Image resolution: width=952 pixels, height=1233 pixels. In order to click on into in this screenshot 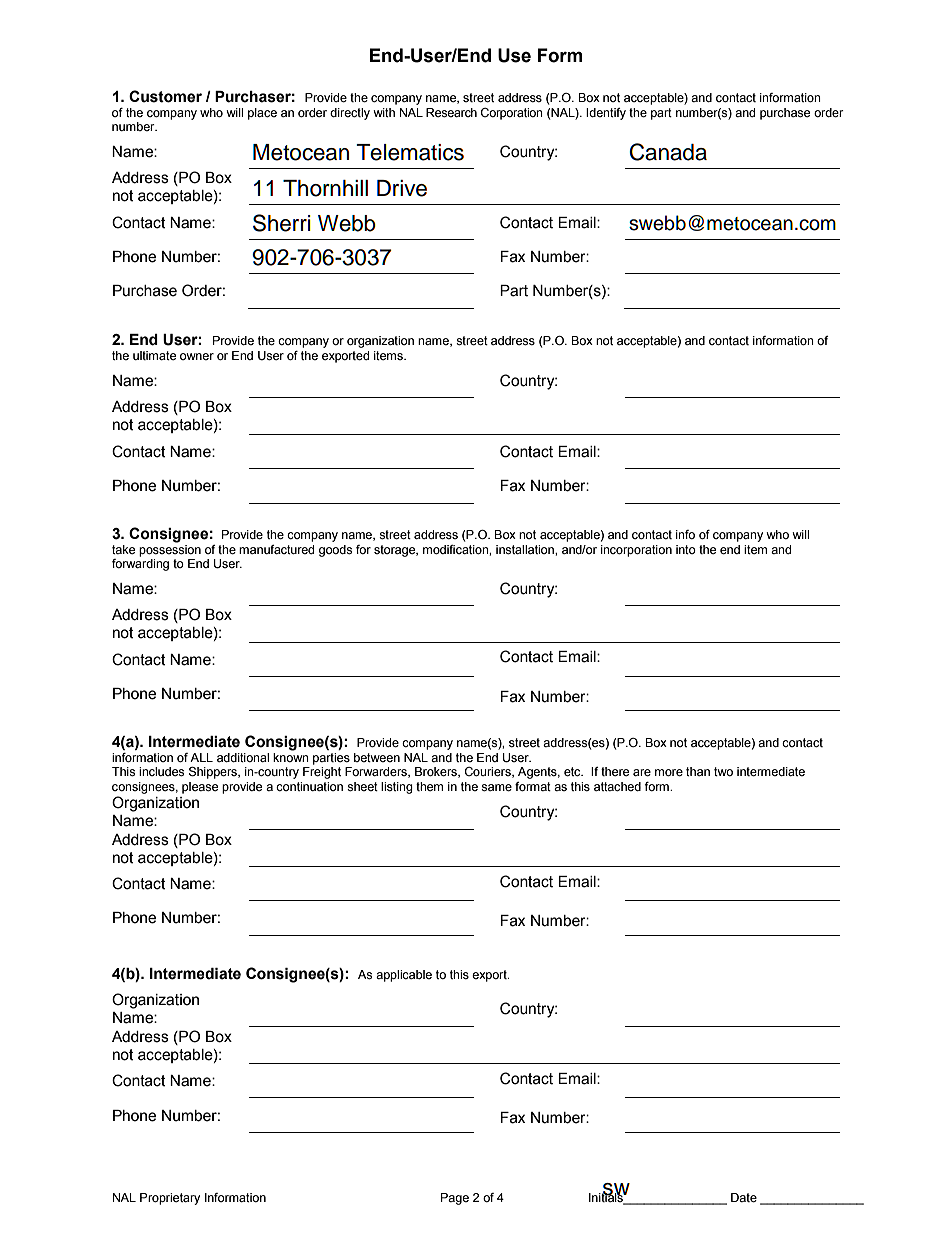, I will do `click(686, 549)`.
